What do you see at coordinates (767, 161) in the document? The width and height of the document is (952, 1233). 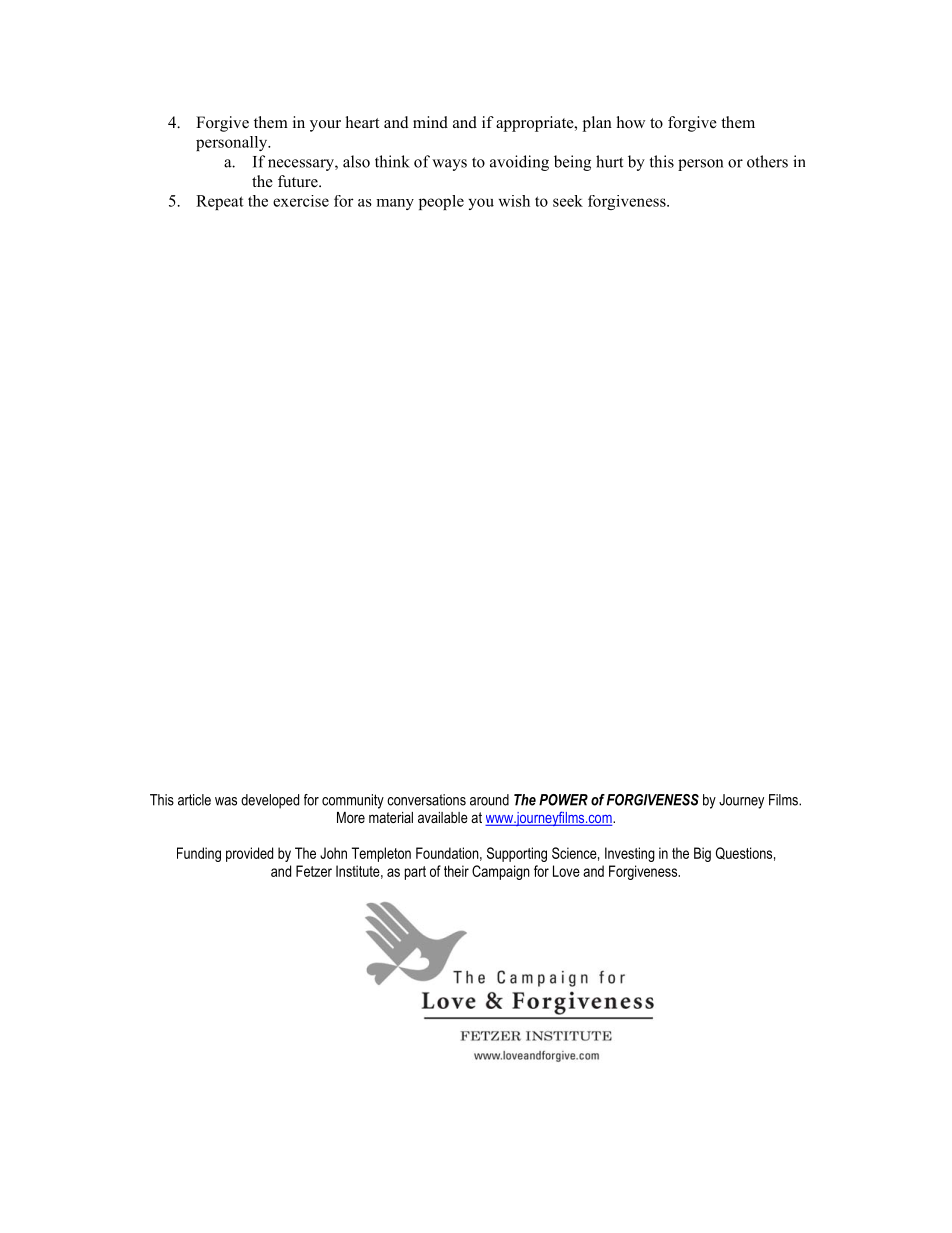 I see `others` at bounding box center [767, 161].
